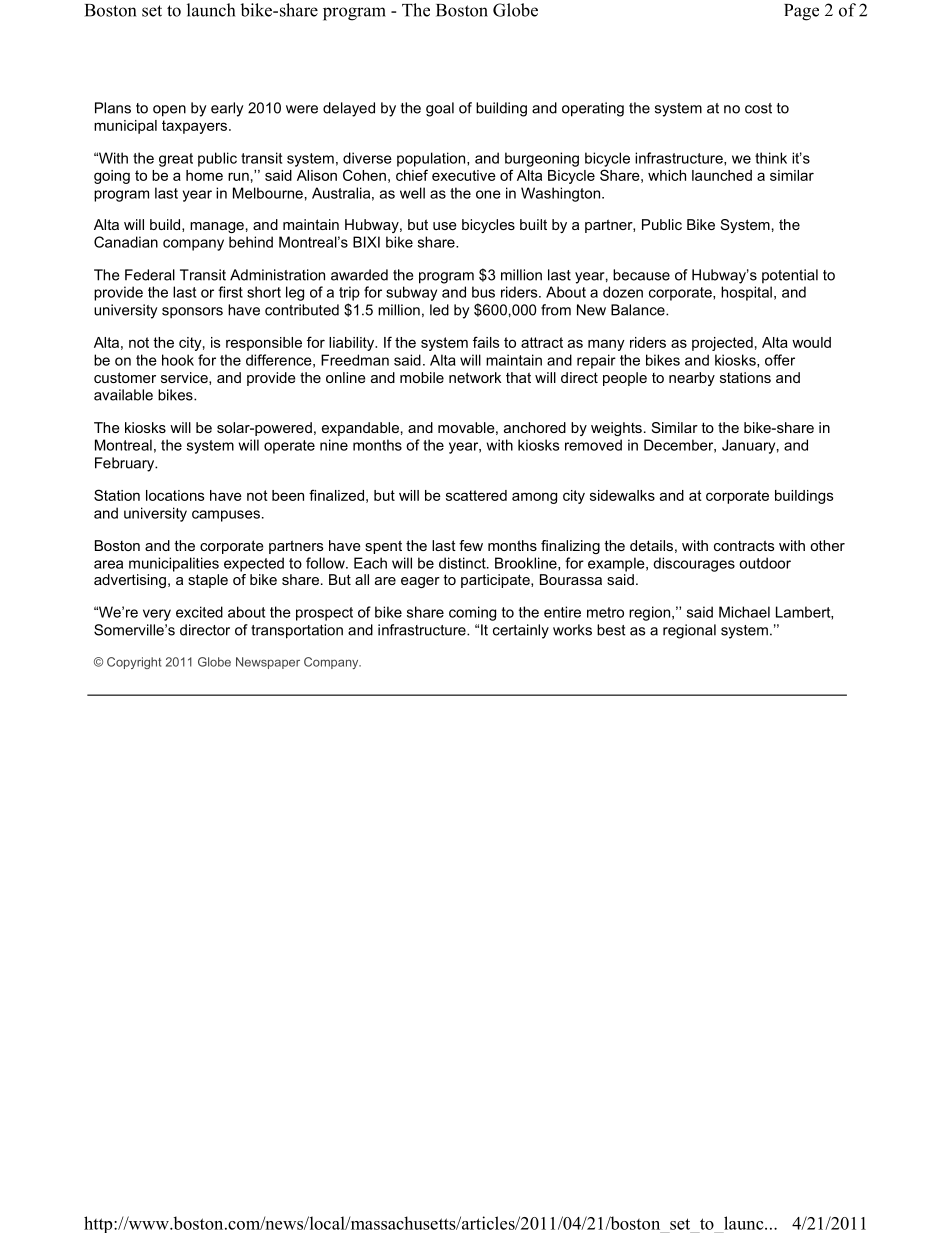  Describe the element at coordinates (227, 109) in the screenshot. I see `early` at that location.
